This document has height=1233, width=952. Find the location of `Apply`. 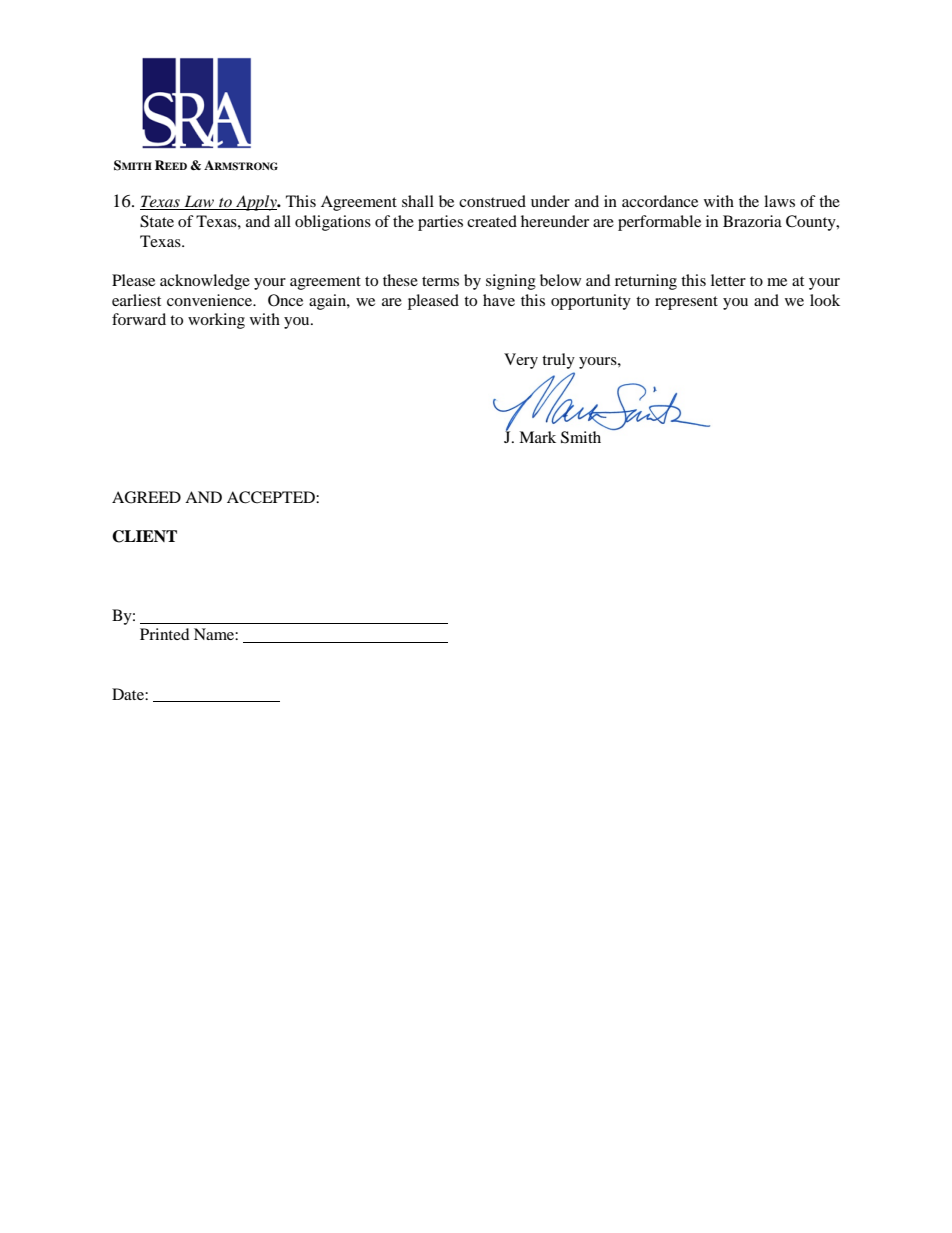

Apply is located at coordinates (256, 203).
